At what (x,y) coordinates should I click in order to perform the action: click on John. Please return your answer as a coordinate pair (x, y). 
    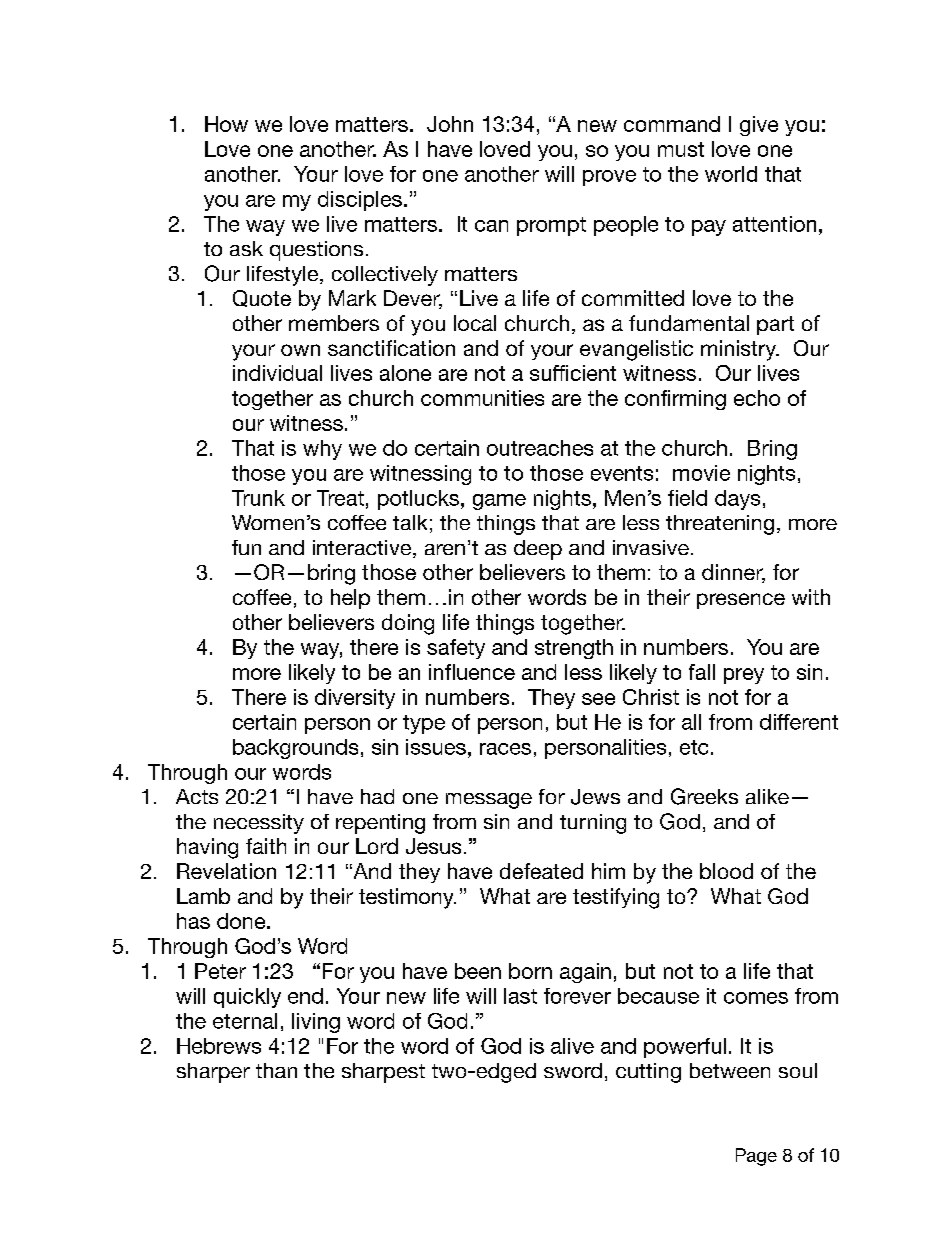
    Looking at the image, I should click on (450, 124).
